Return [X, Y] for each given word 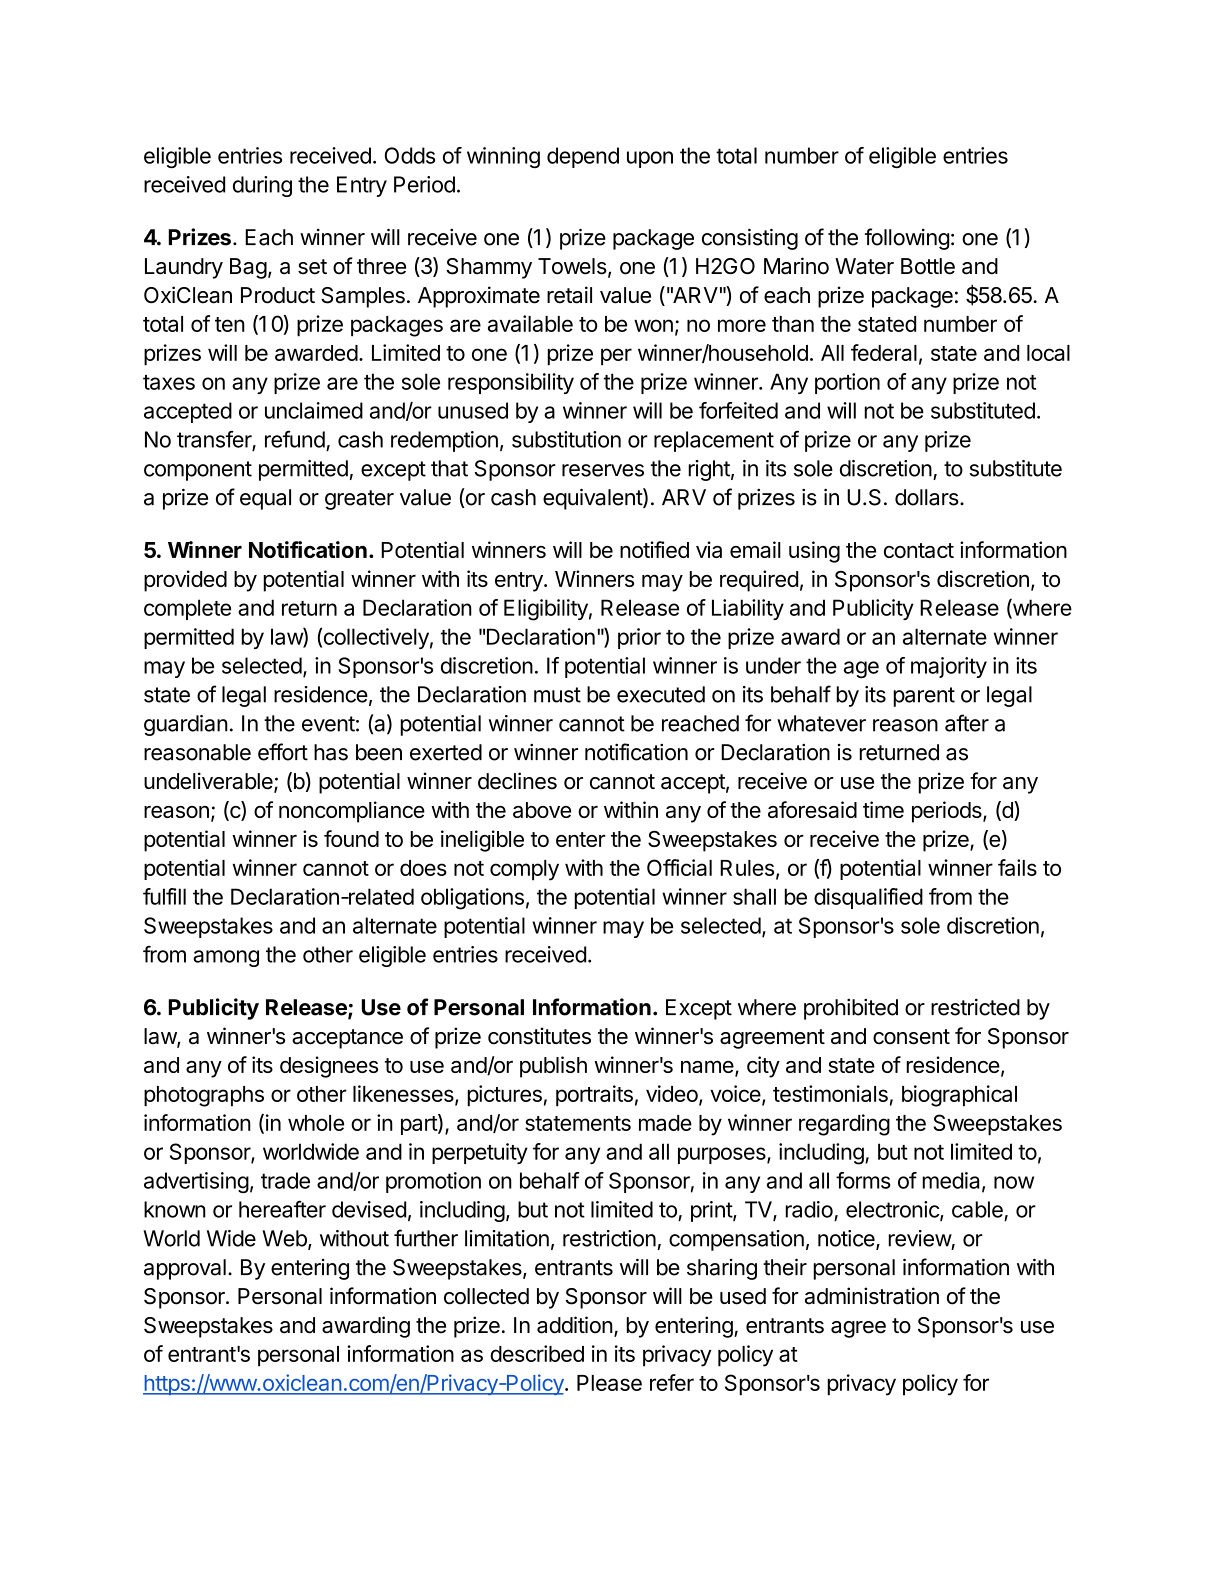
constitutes [539, 1036]
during [262, 186]
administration [872, 1296]
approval [185, 1269]
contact [919, 550]
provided [185, 581]
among [226, 958]
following [907, 239]
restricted [975, 1007]
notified [654, 549]
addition [575, 1325]
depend [583, 157]
